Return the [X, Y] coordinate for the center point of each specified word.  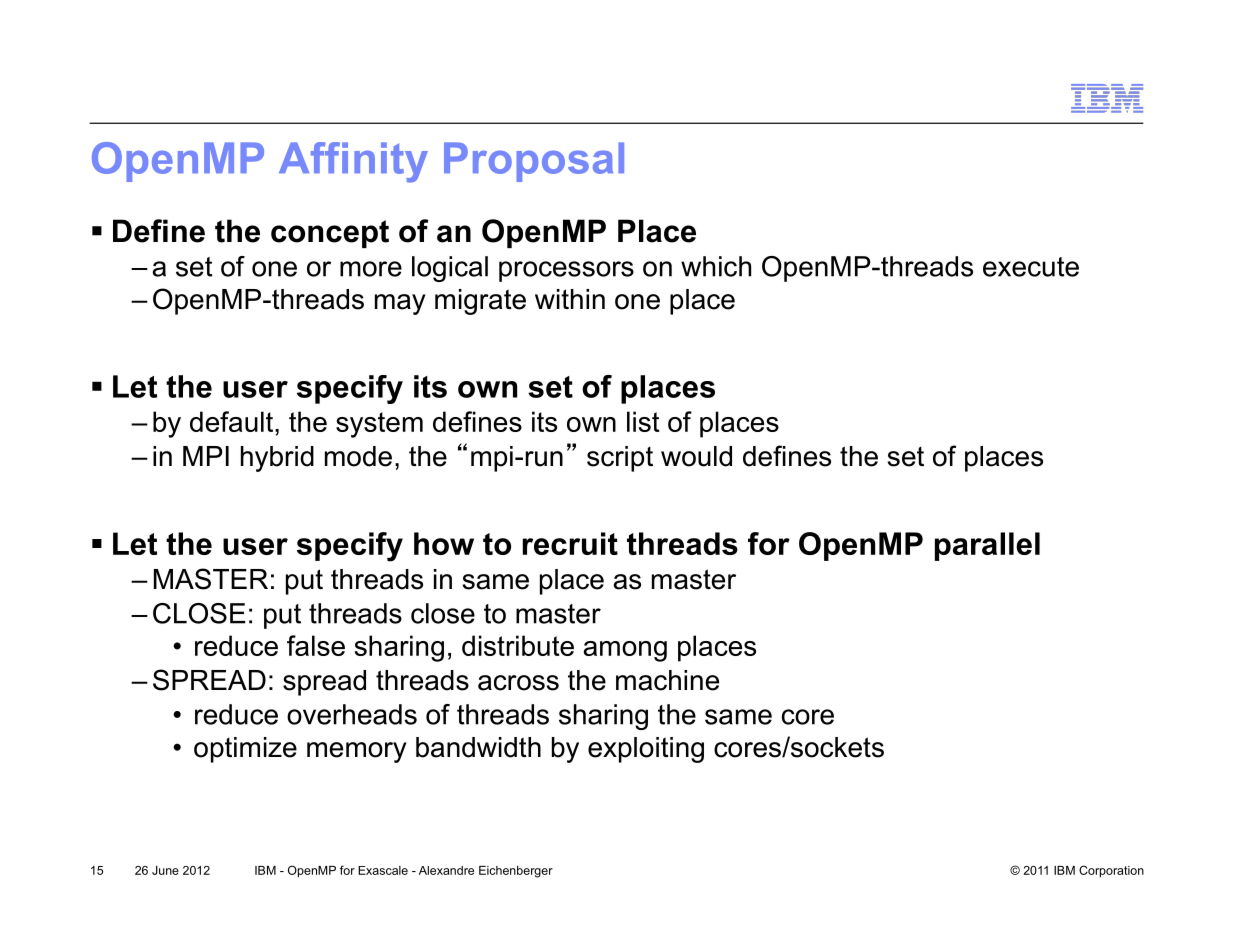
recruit [570, 543]
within [570, 299]
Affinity [353, 162]
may [400, 304]
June [165, 870]
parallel [987, 546]
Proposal [534, 162]
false [316, 645]
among [625, 651]
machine [667, 680]
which [716, 266]
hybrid [277, 459]
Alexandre [446, 870]
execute [1031, 267]
